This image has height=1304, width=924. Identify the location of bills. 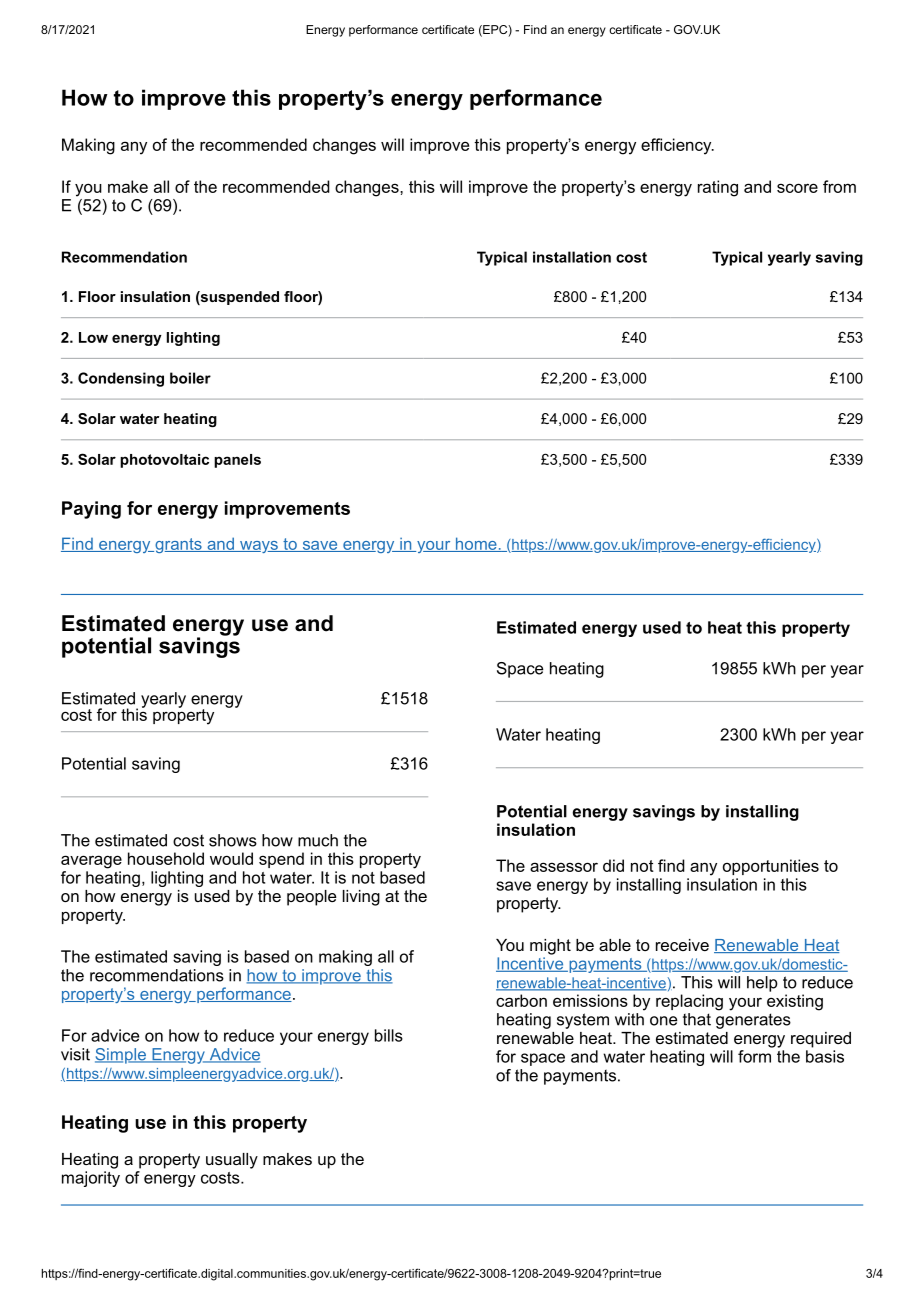
(389, 1035).
